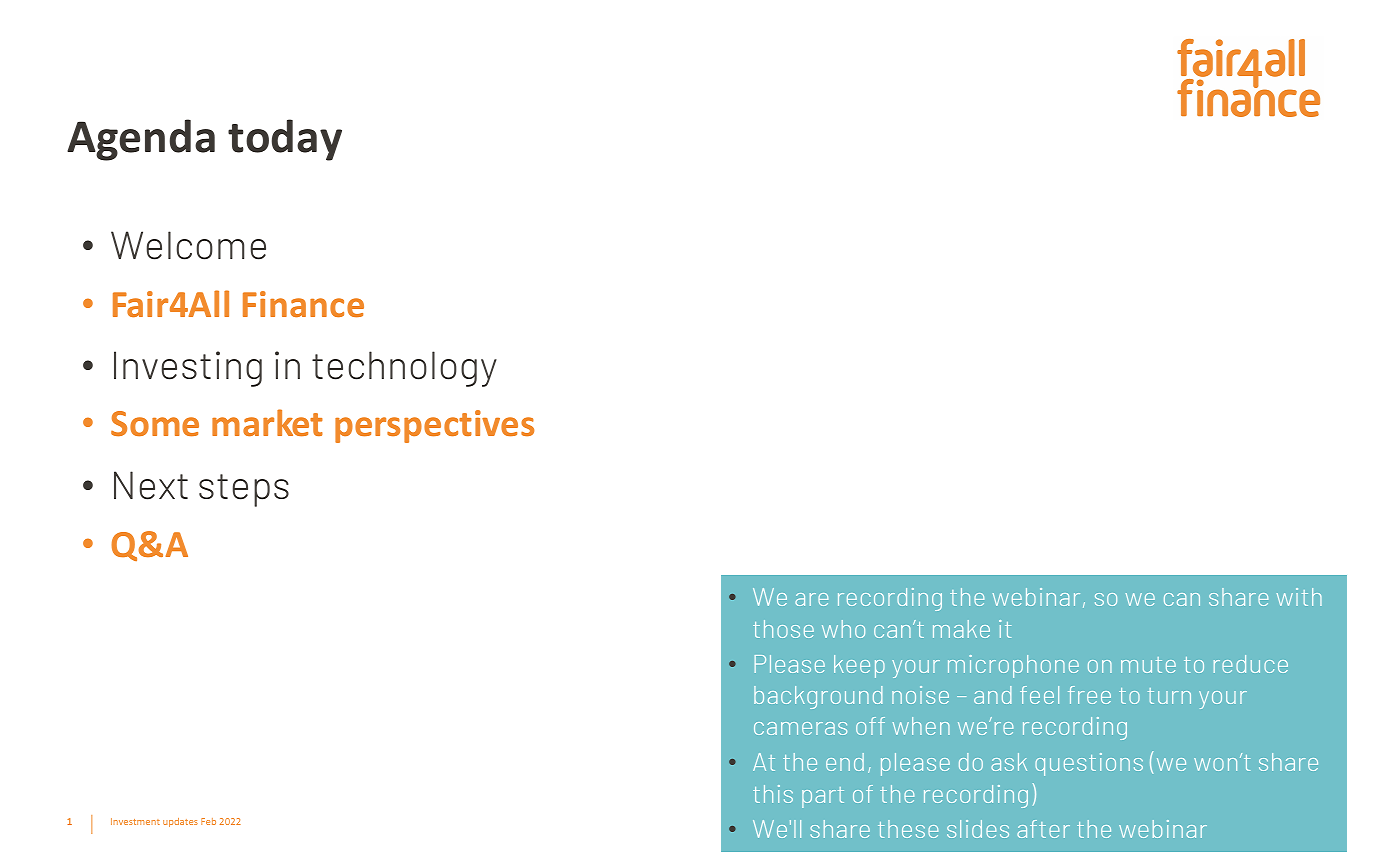  I want to click on today, so click(285, 140).
